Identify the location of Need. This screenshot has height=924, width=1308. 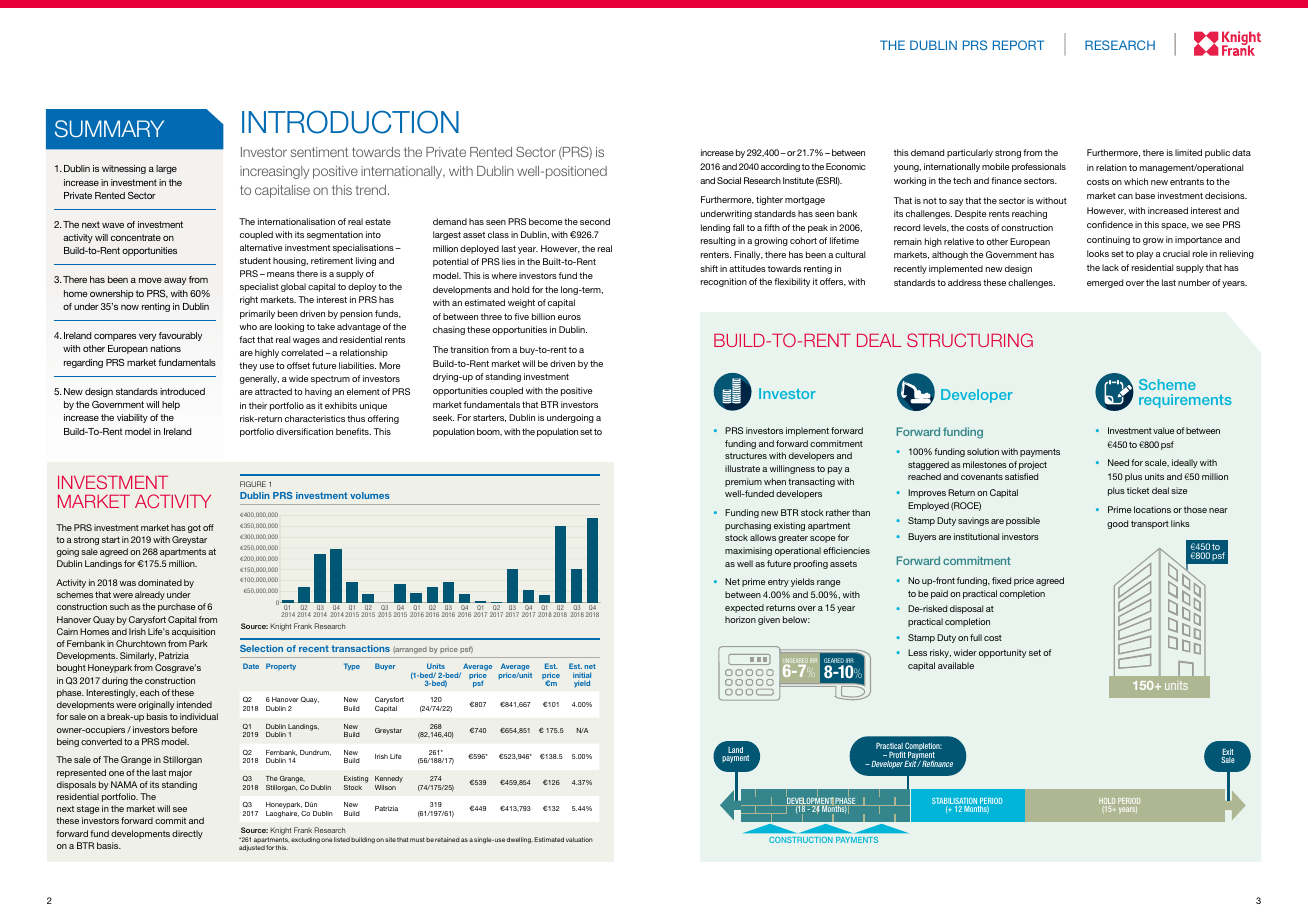
(1118, 462).
